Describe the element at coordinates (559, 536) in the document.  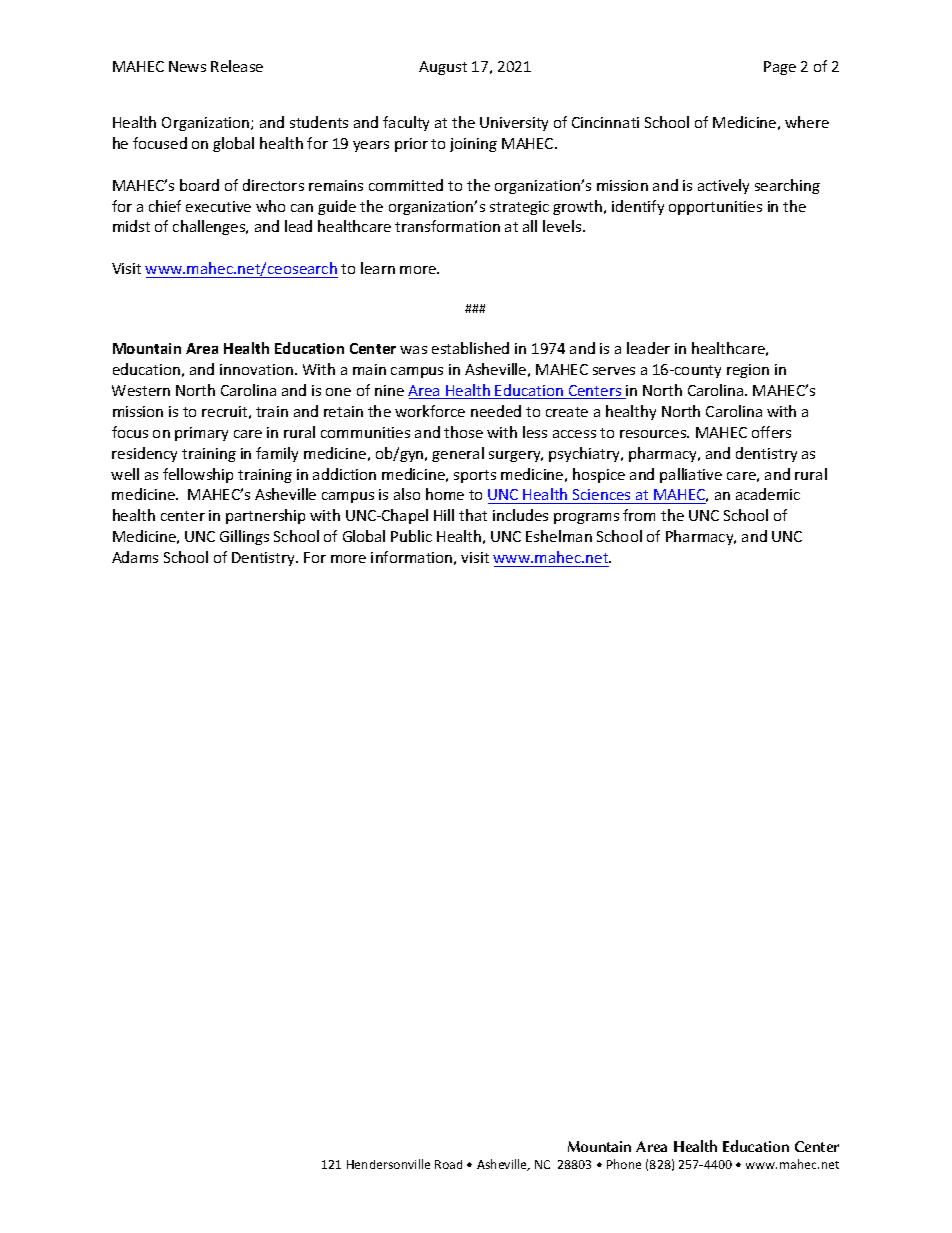
I see `Eshelman` at that location.
